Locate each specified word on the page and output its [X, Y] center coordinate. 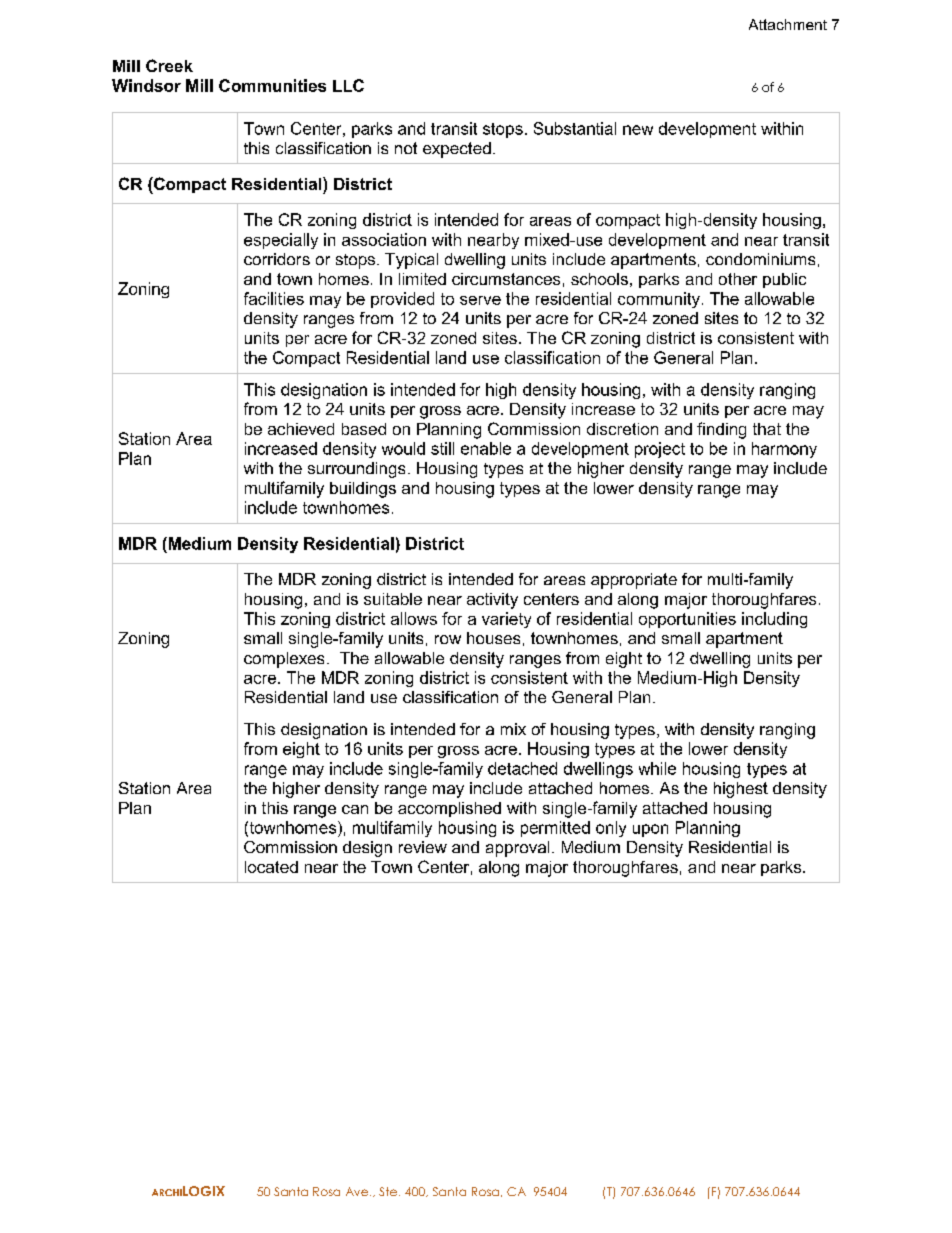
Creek [169, 65]
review [423, 847]
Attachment [788, 24]
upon [650, 830]
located [271, 867]
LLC [348, 85]
